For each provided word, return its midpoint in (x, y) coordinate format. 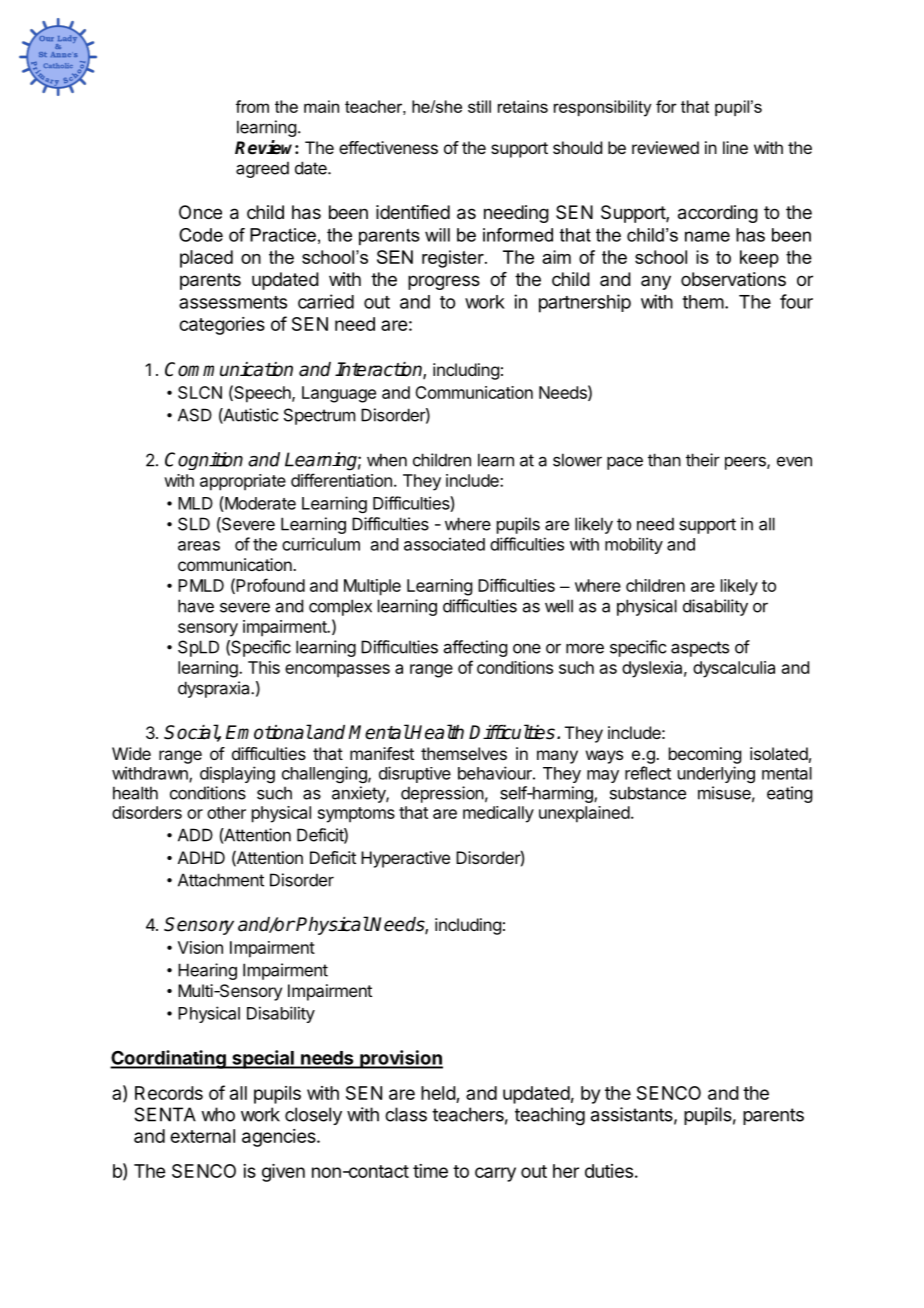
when (387, 460)
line (735, 147)
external (202, 1136)
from (252, 106)
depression (442, 794)
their (703, 460)
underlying (716, 774)
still (479, 106)
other (226, 812)
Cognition (204, 461)
